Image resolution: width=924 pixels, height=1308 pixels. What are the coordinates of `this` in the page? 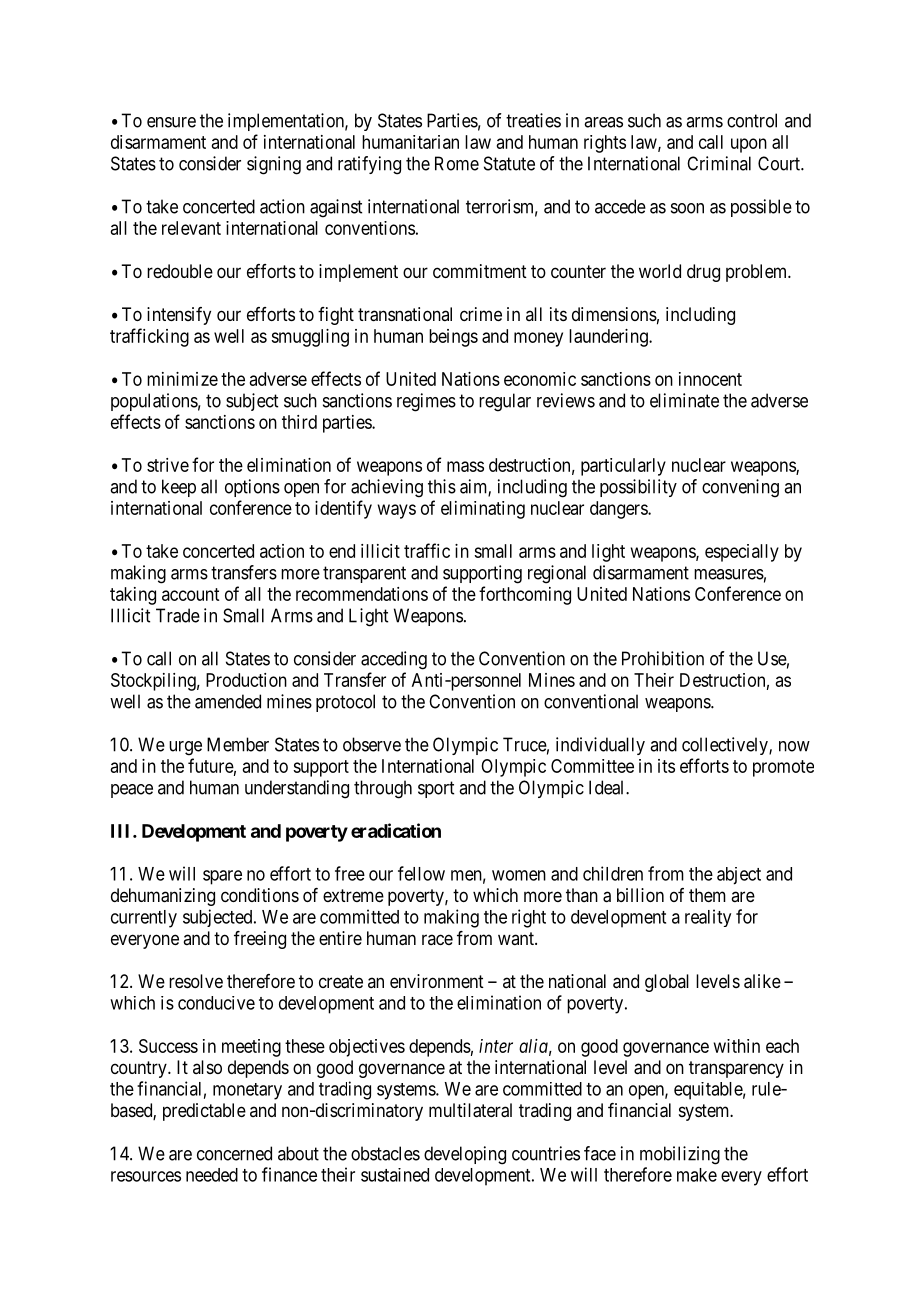 It's located at (442, 486).
